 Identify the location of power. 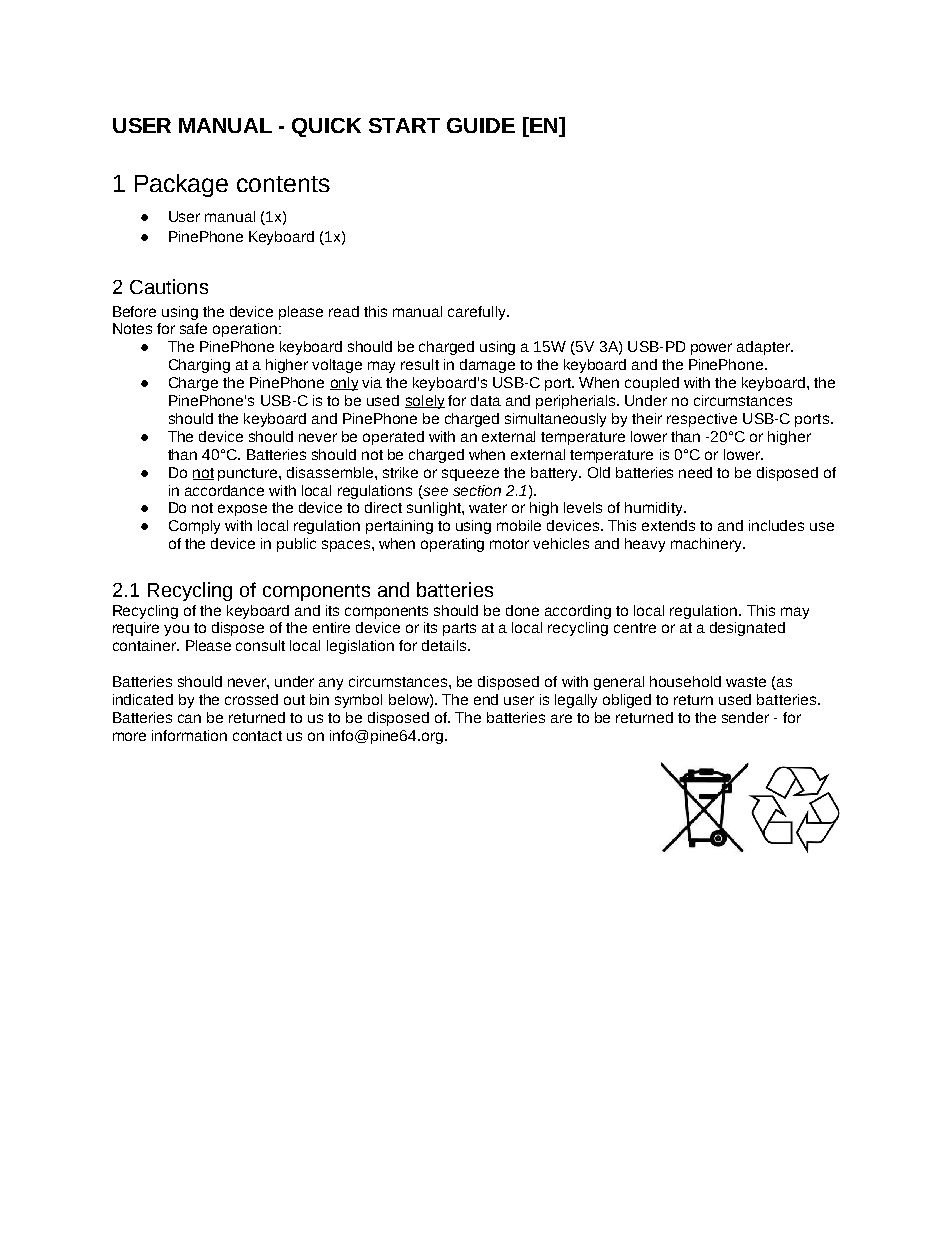
(711, 349).
